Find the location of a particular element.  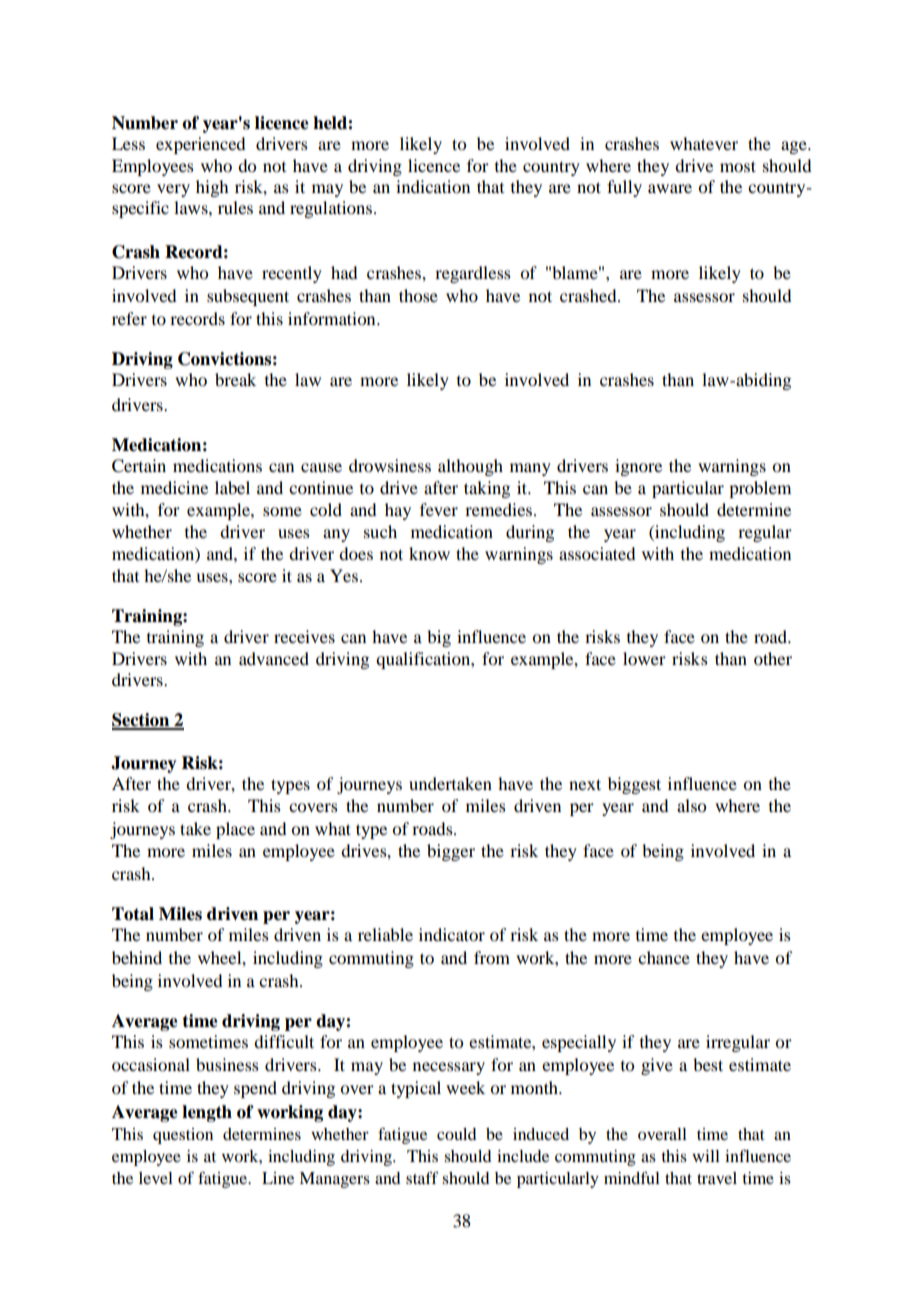

also is located at coordinates (691, 805).
